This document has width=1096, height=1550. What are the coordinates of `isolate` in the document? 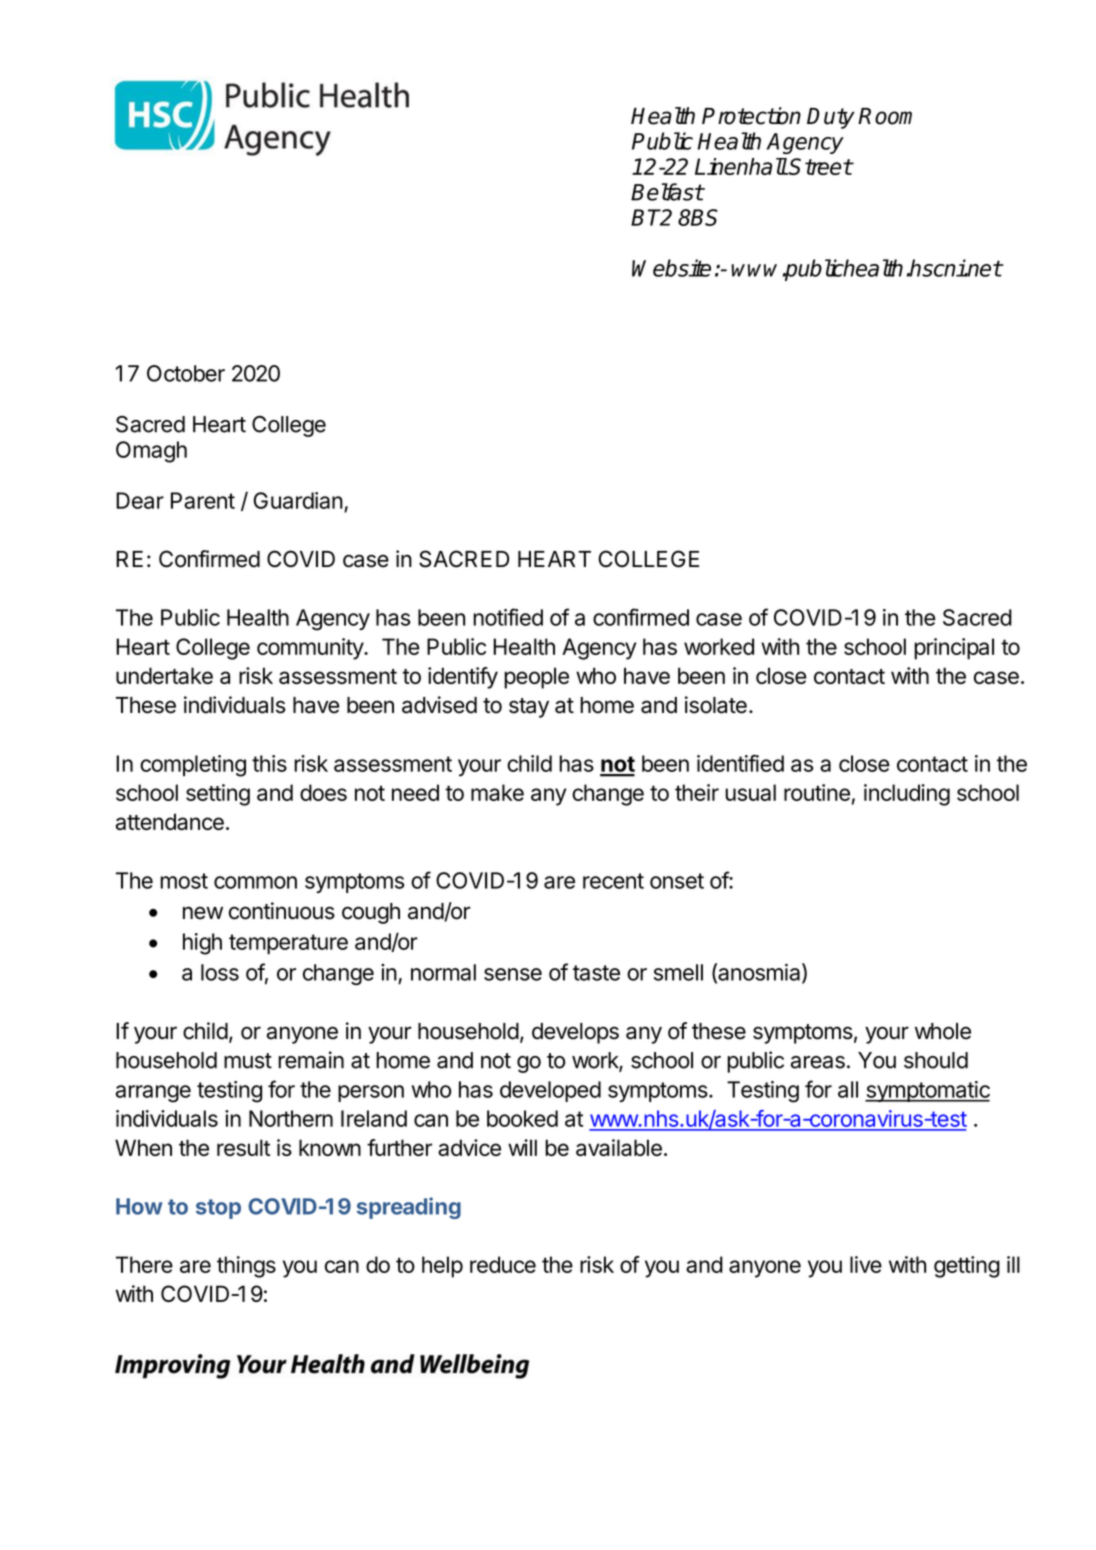 It's located at (716, 705).
